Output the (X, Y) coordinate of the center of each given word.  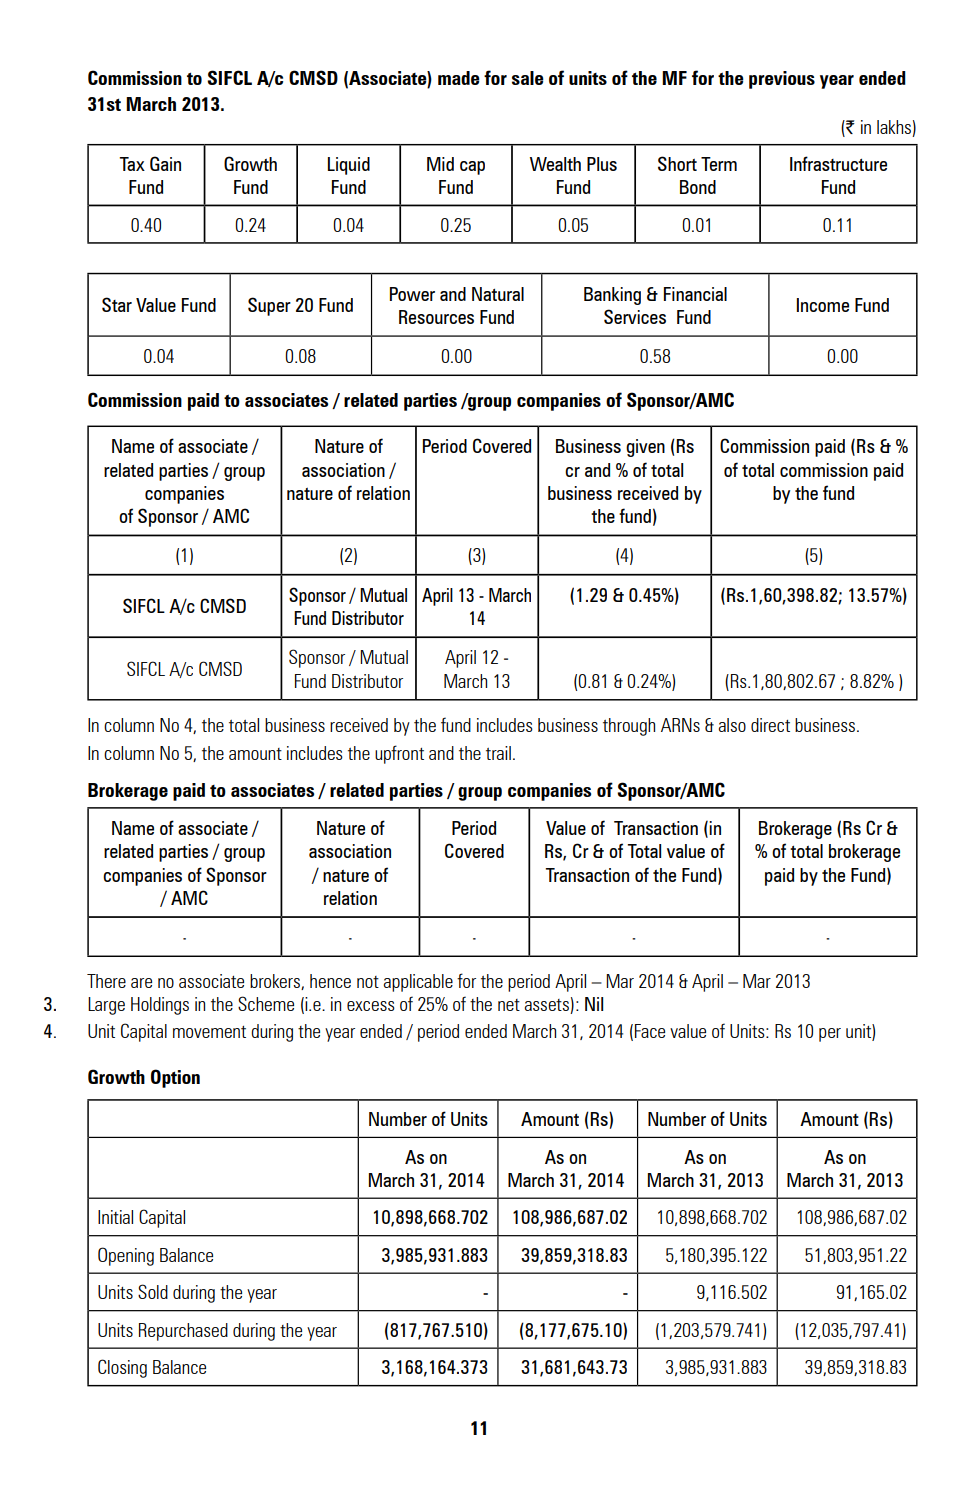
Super (269, 306)
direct (770, 725)
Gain (165, 163)
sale (528, 78)
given (645, 448)
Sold (153, 1291)
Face (650, 1031)
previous (782, 80)
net (509, 1005)
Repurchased (183, 1332)
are (141, 983)
